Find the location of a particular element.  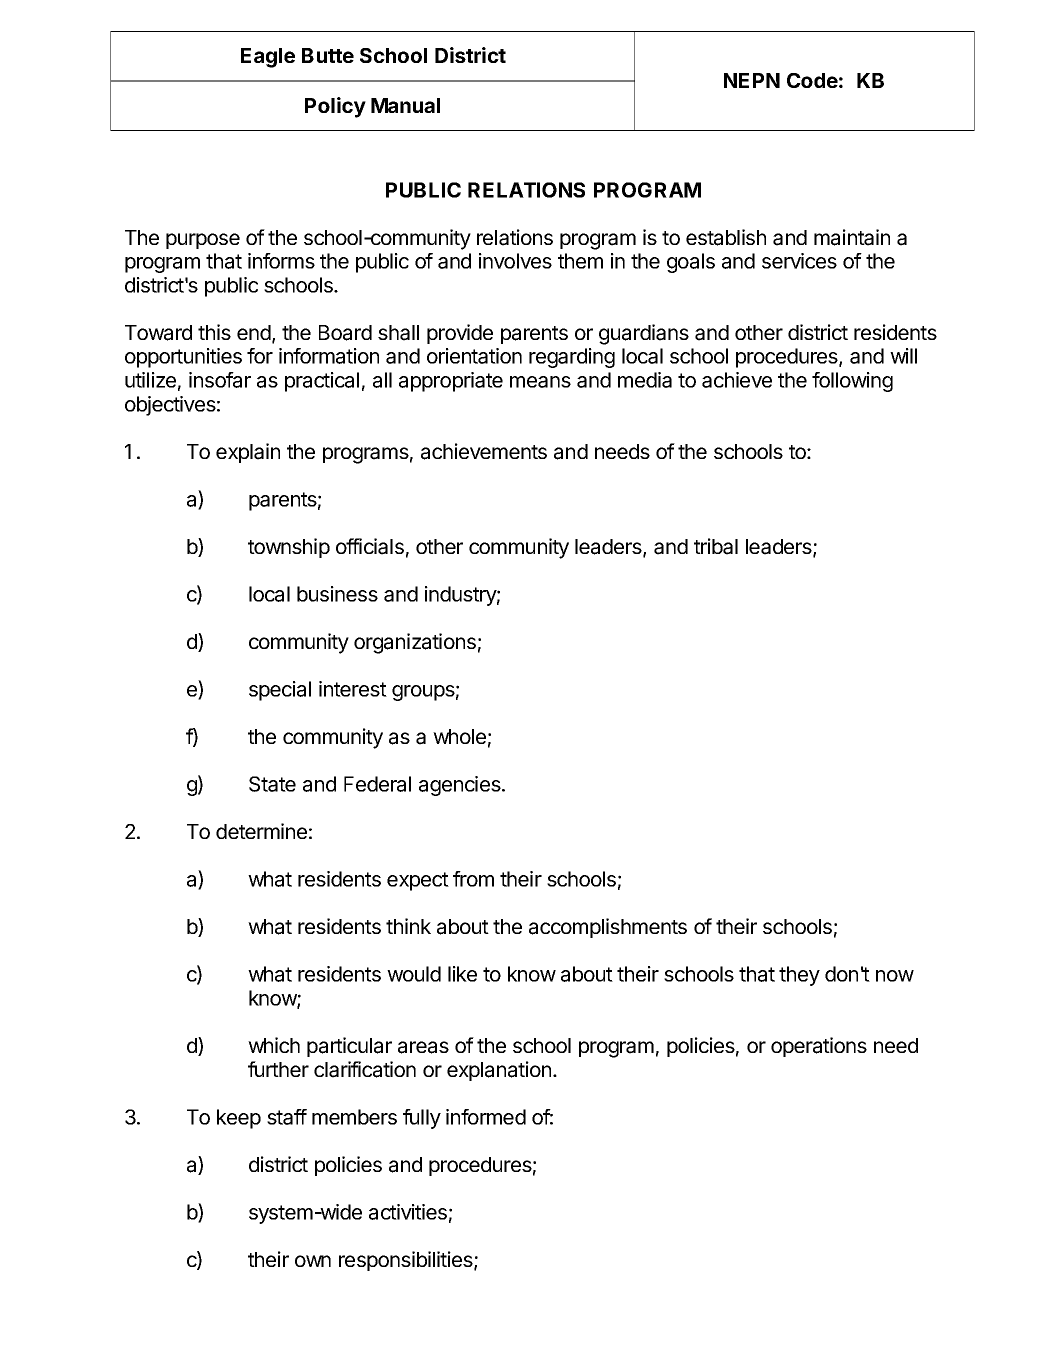

organizations is located at coordinates (415, 643).
